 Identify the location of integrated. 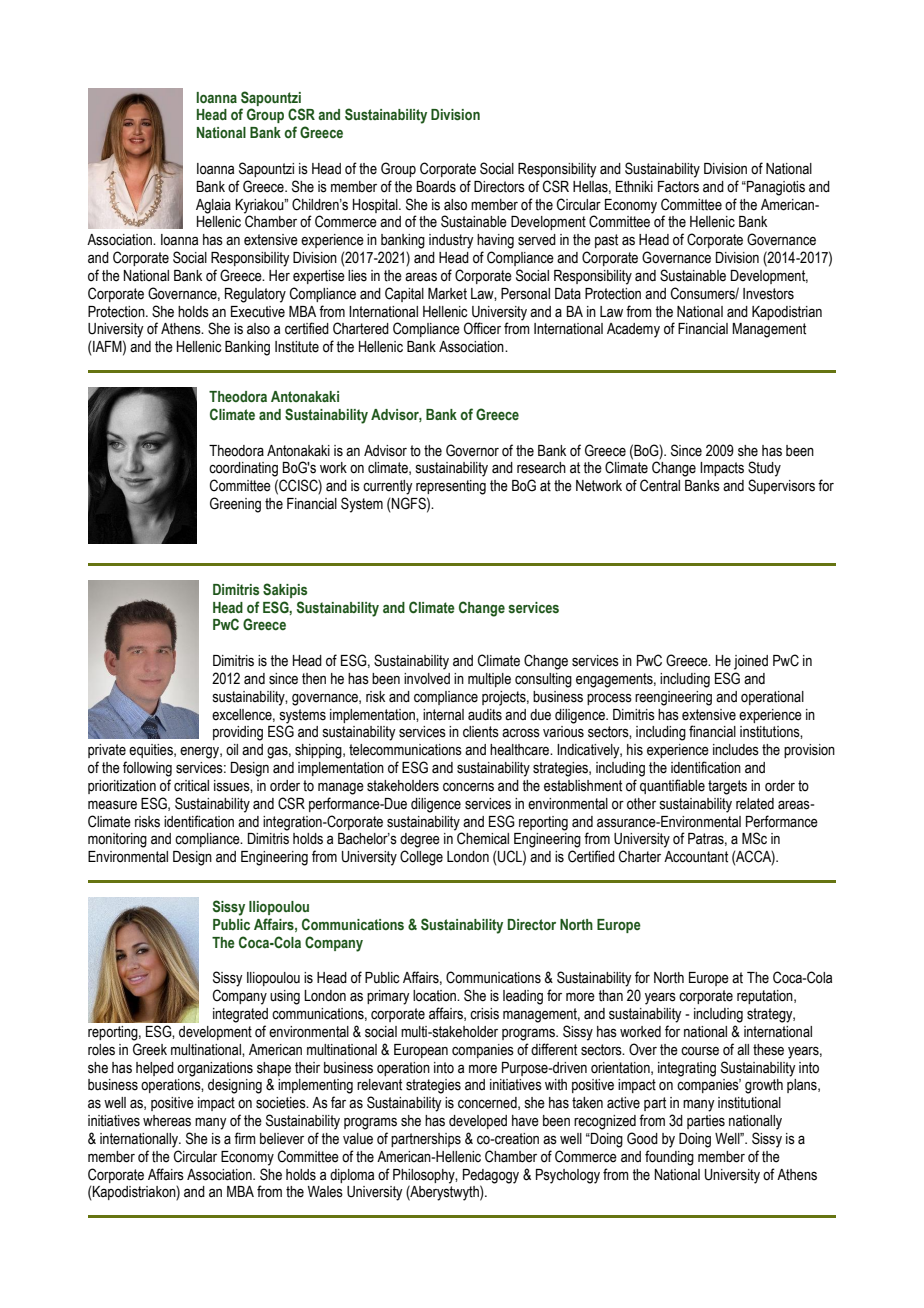
(240, 1015).
